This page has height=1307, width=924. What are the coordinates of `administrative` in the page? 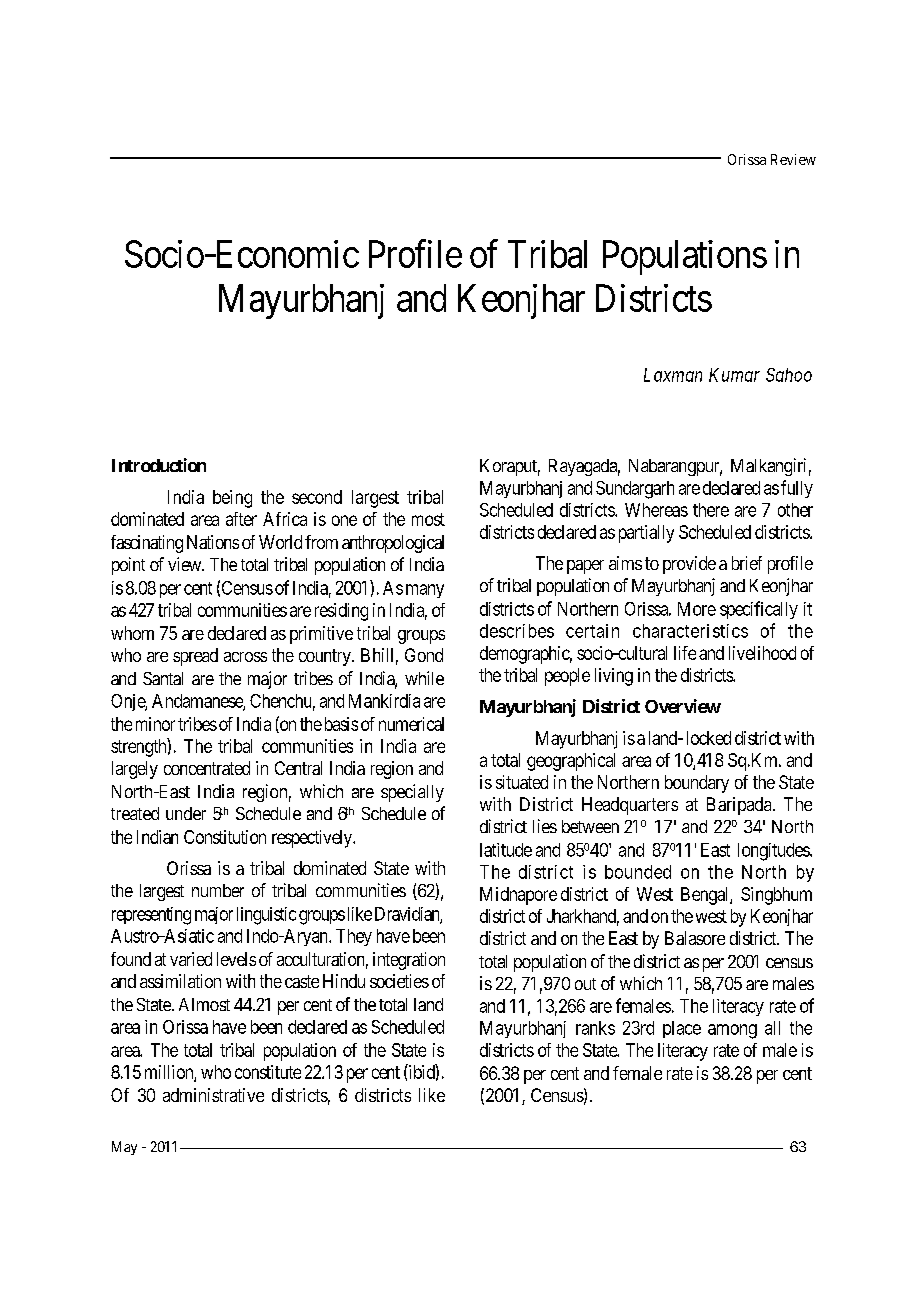 It's located at (213, 1095).
